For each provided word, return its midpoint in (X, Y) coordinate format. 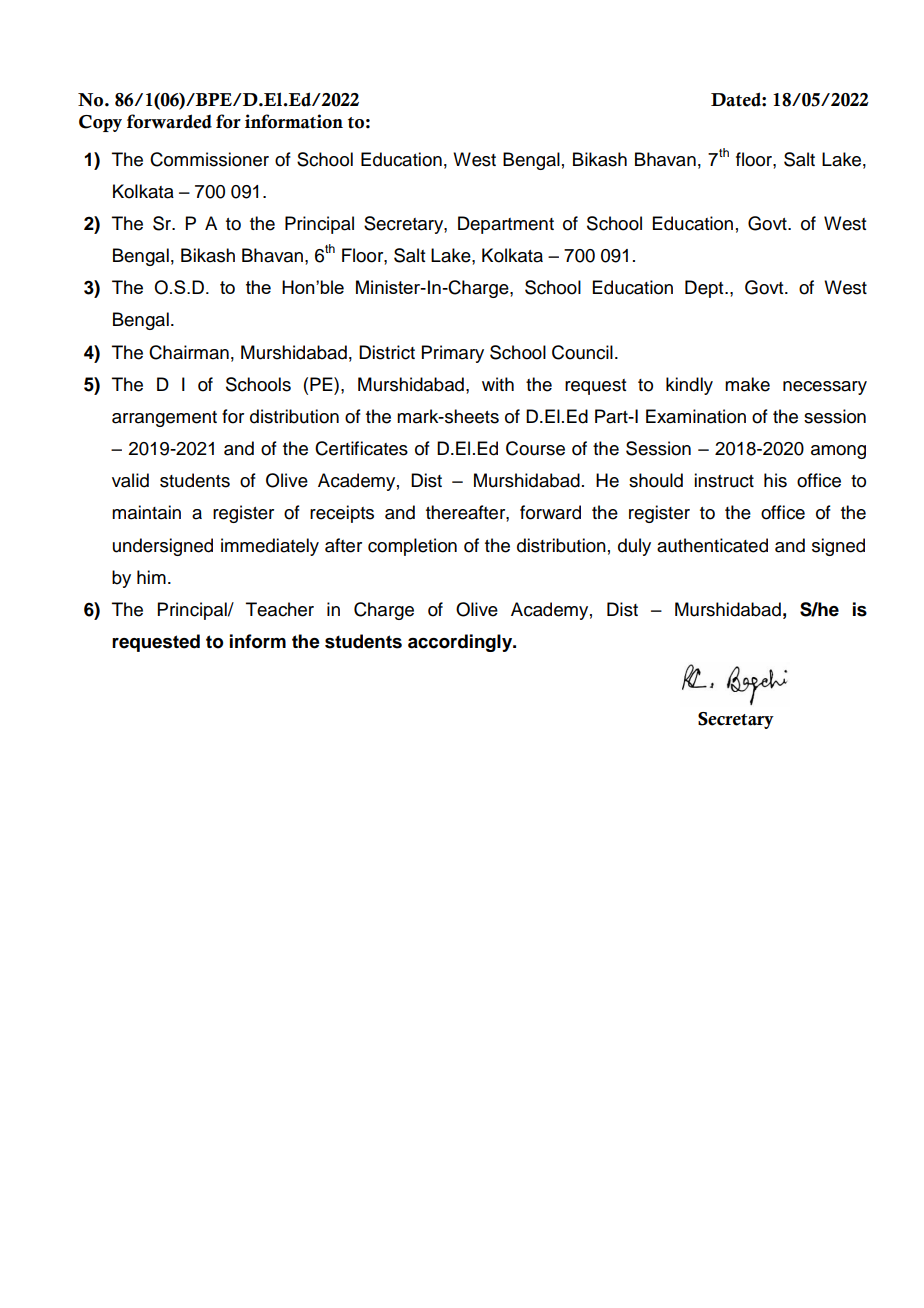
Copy (100, 123)
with (498, 384)
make (747, 384)
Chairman (189, 352)
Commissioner (209, 159)
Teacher (280, 609)
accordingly (461, 643)
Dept (705, 289)
